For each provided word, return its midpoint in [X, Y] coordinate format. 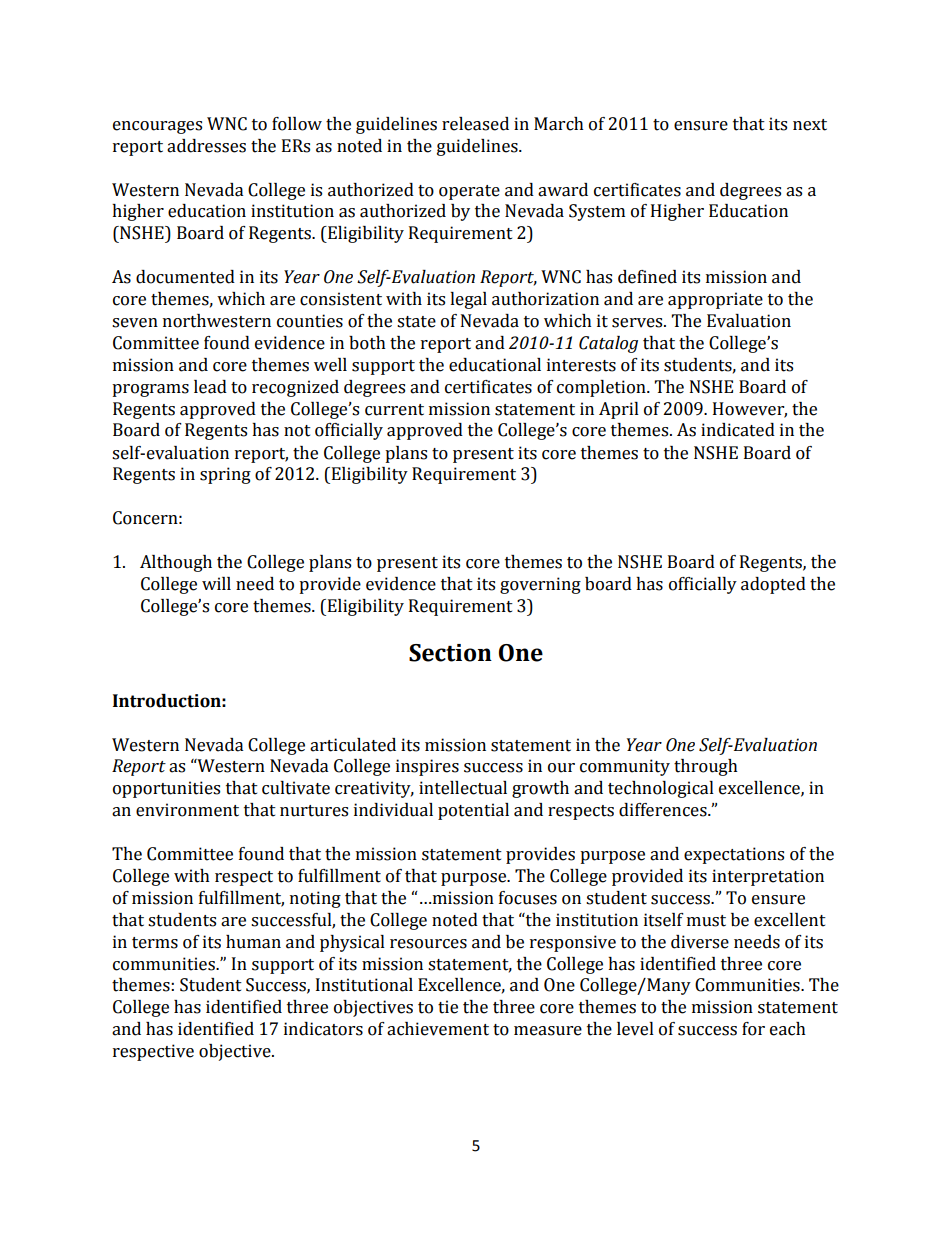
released [475, 124]
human [253, 942]
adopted [773, 585]
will [216, 583]
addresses [206, 146]
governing [540, 585]
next [810, 125]
